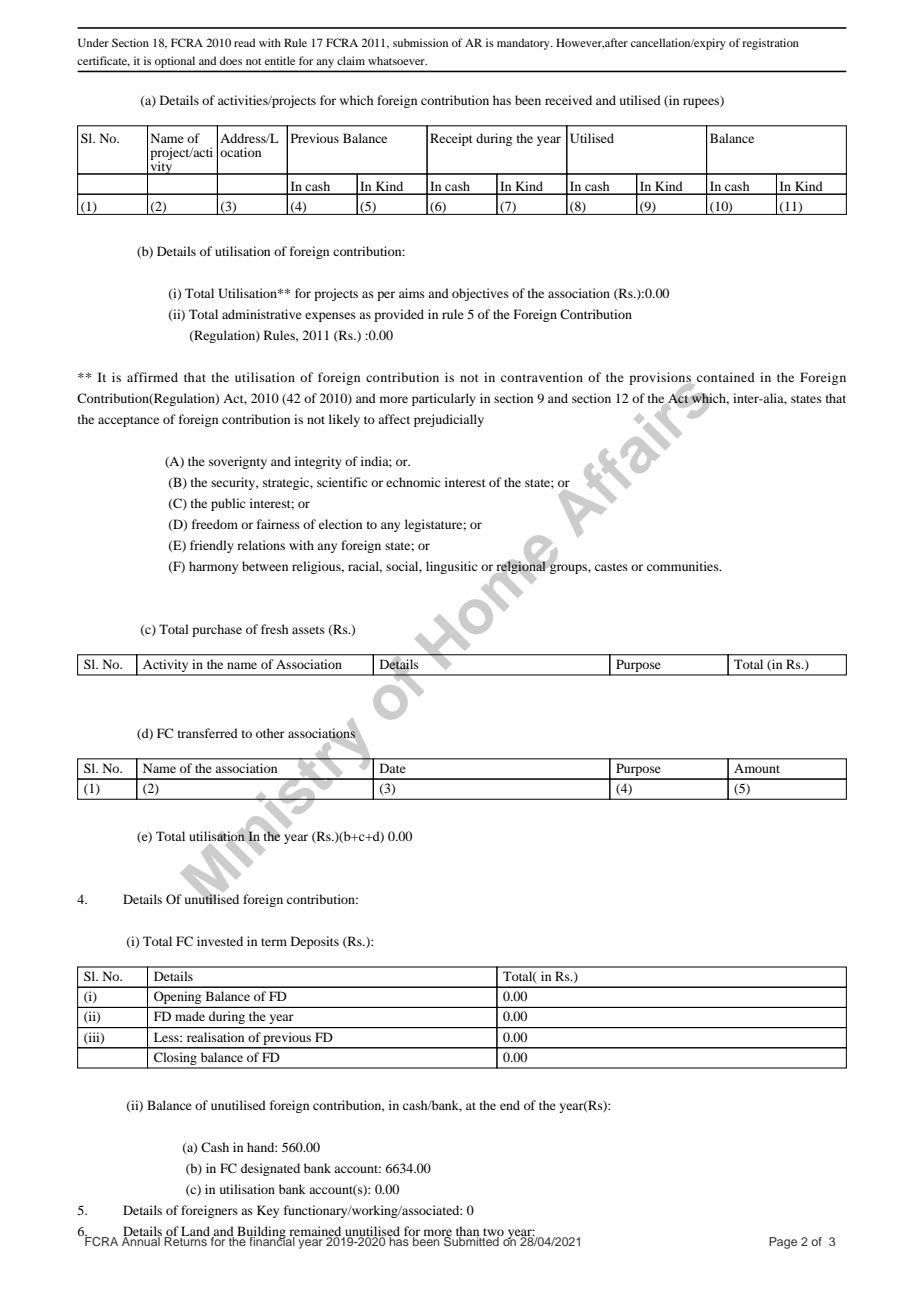 The image size is (924, 1308). I want to click on contained, so click(726, 377).
